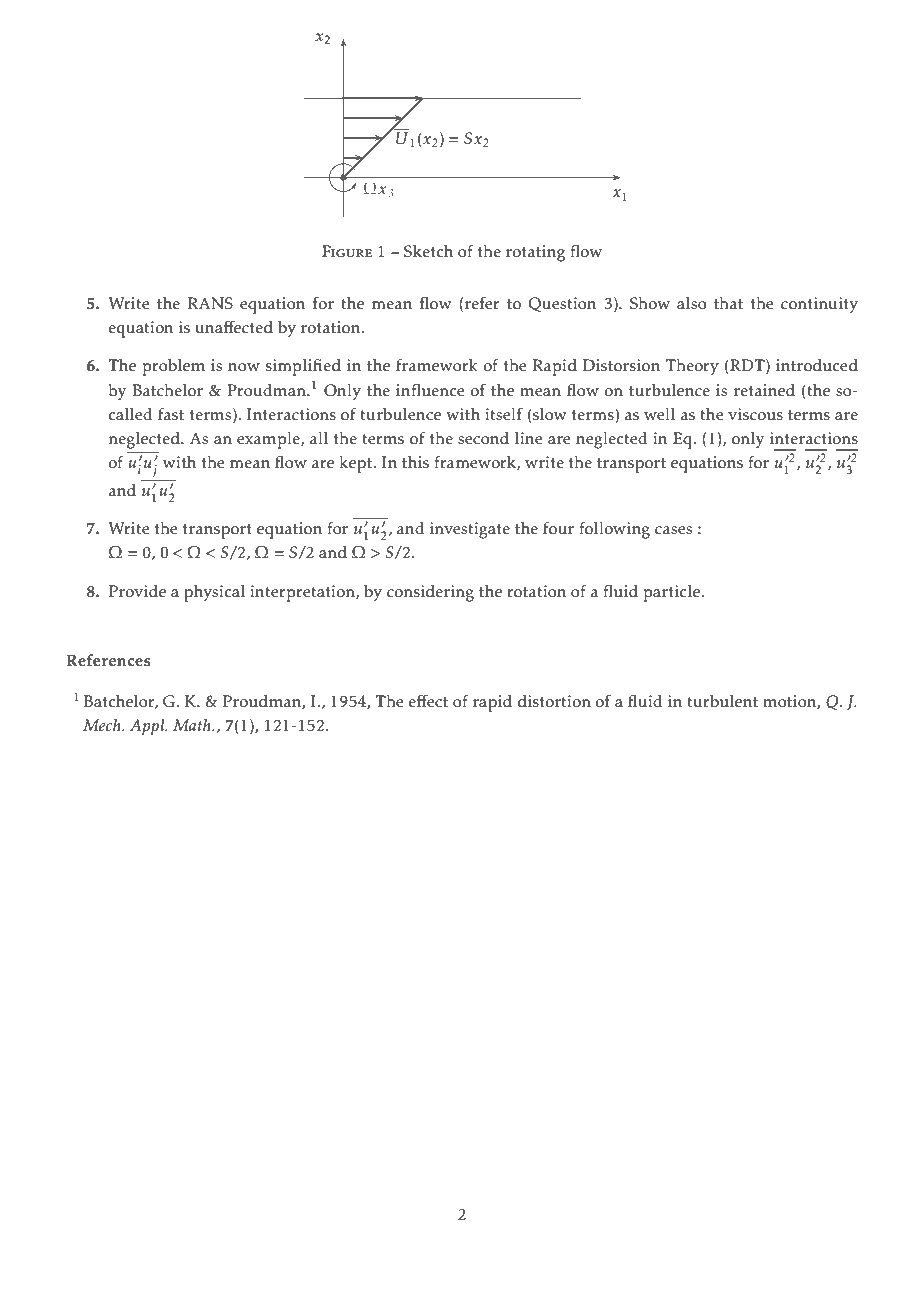  I want to click on Math, so click(193, 725).
